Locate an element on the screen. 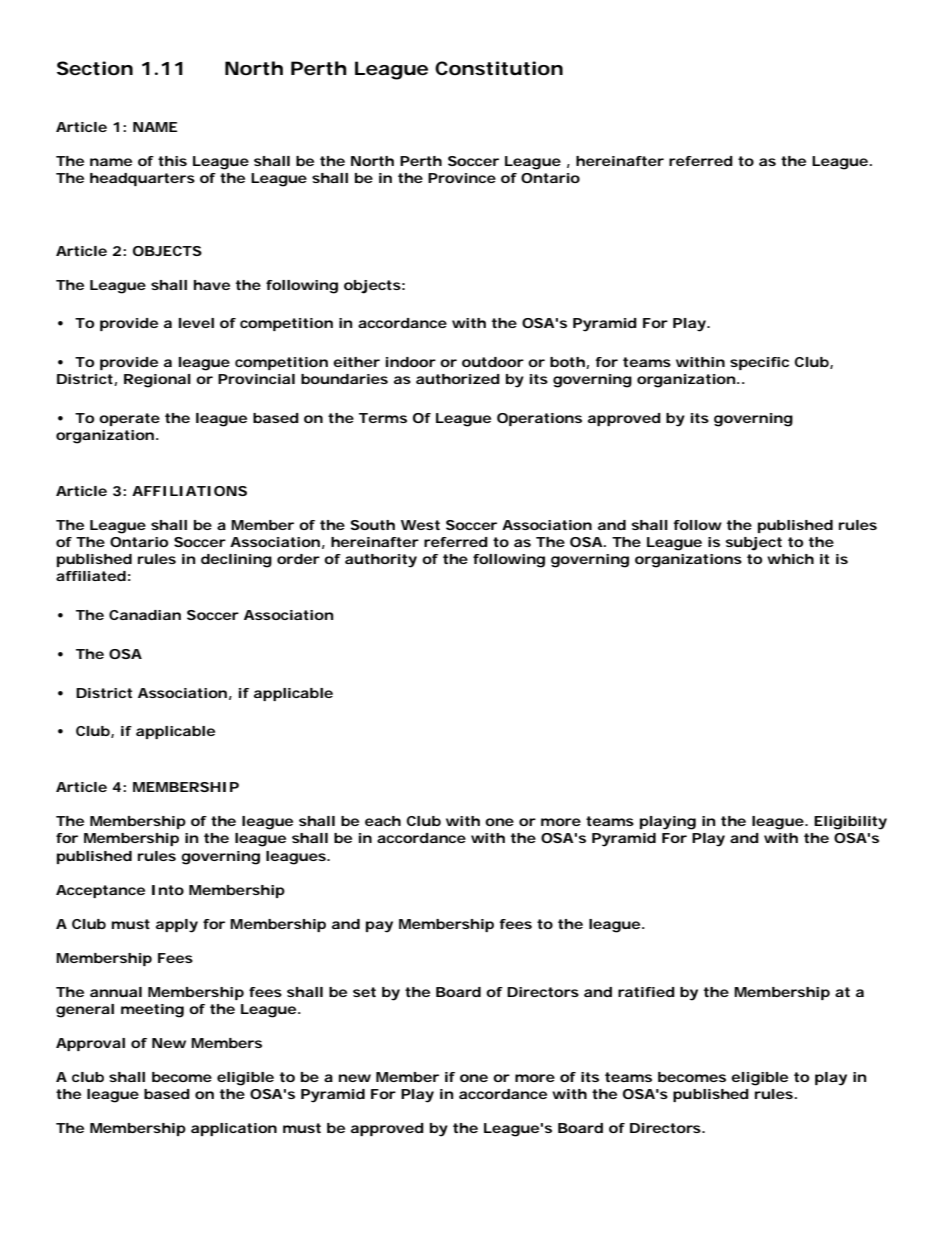 Image resolution: width=952 pixels, height=1233 pixels. which is located at coordinates (790, 559).
